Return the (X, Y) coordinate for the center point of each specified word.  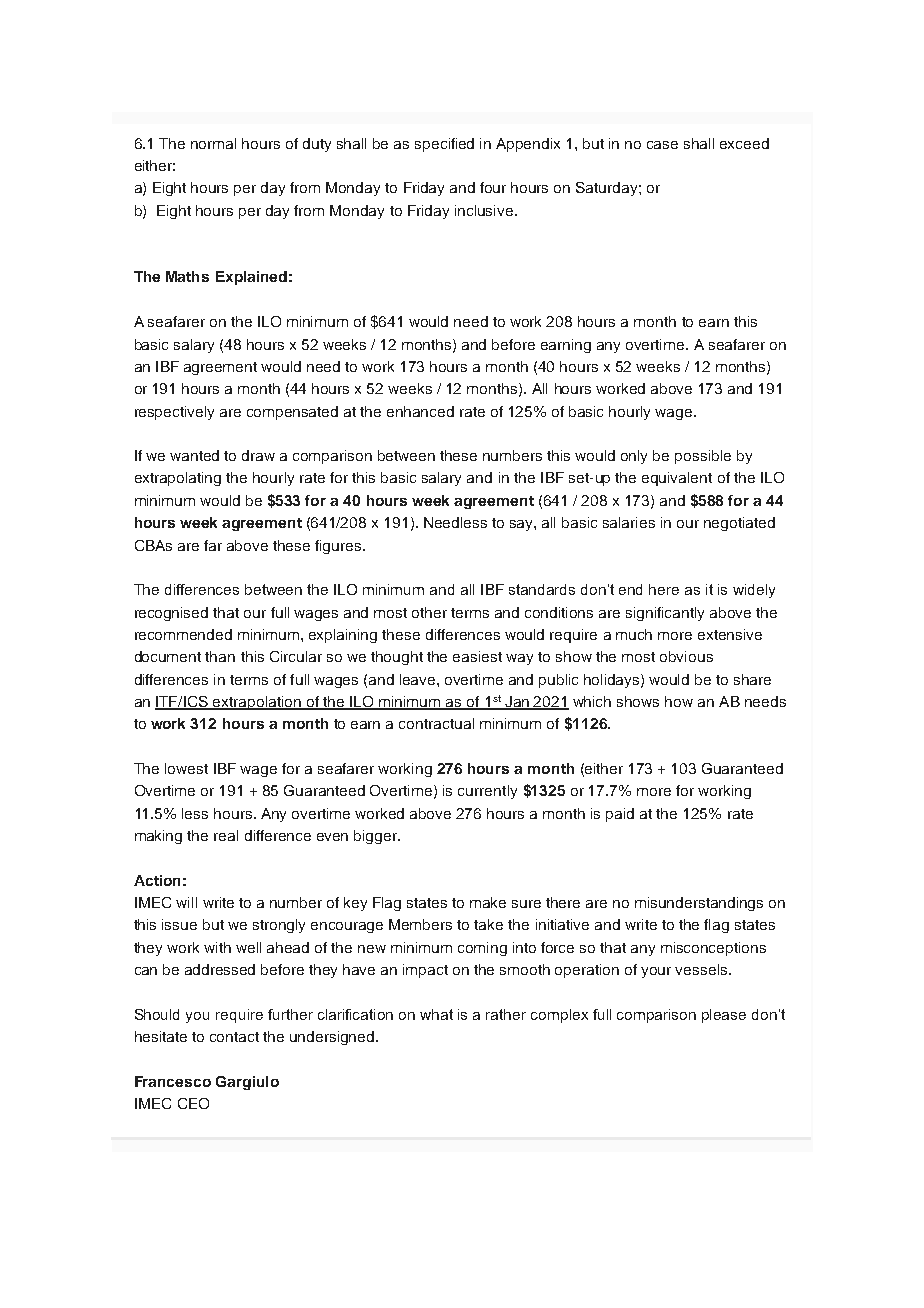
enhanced (420, 411)
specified (444, 145)
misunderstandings (699, 904)
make (488, 902)
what (436, 1014)
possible (703, 457)
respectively (174, 413)
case (662, 145)
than (220, 656)
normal (213, 143)
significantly (665, 614)
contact (234, 1037)
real (226, 835)
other (429, 612)
